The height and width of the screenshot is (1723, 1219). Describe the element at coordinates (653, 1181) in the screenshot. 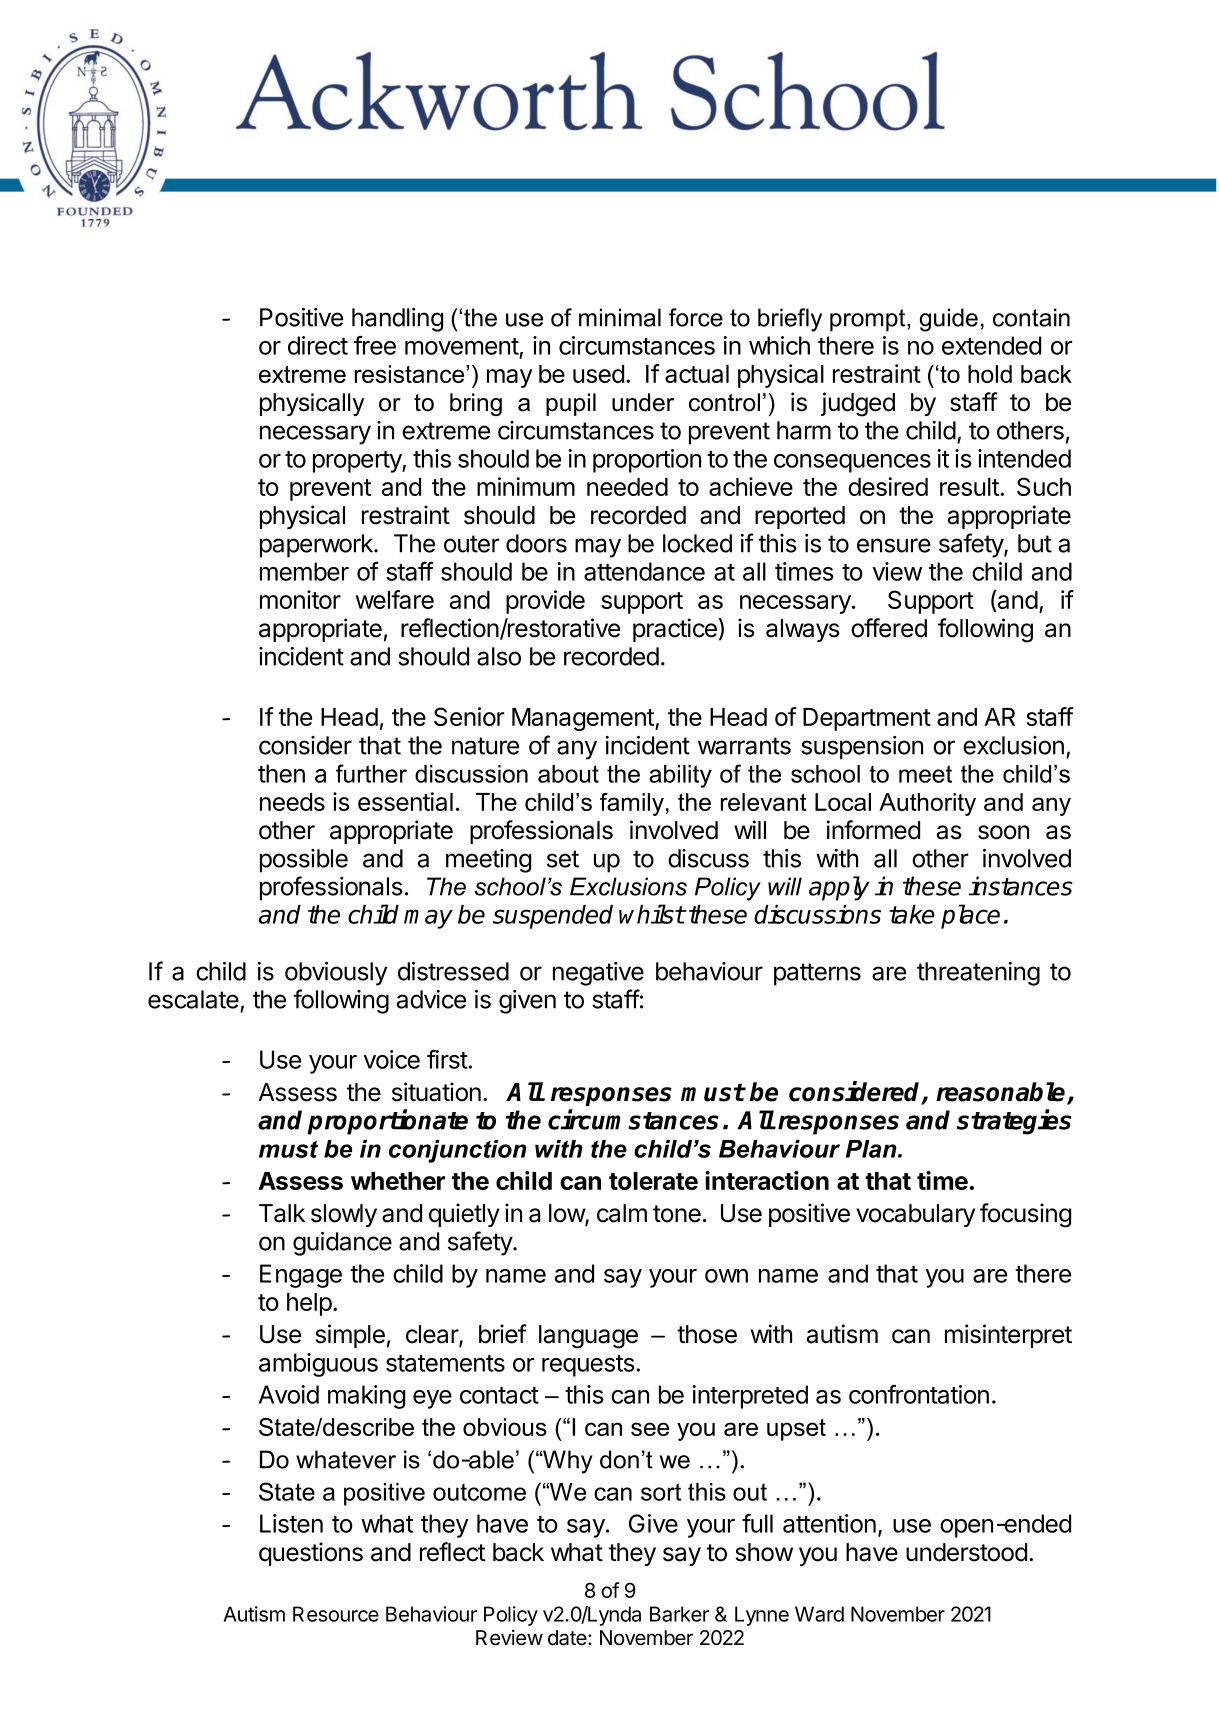

I see `tolerate` at that location.
